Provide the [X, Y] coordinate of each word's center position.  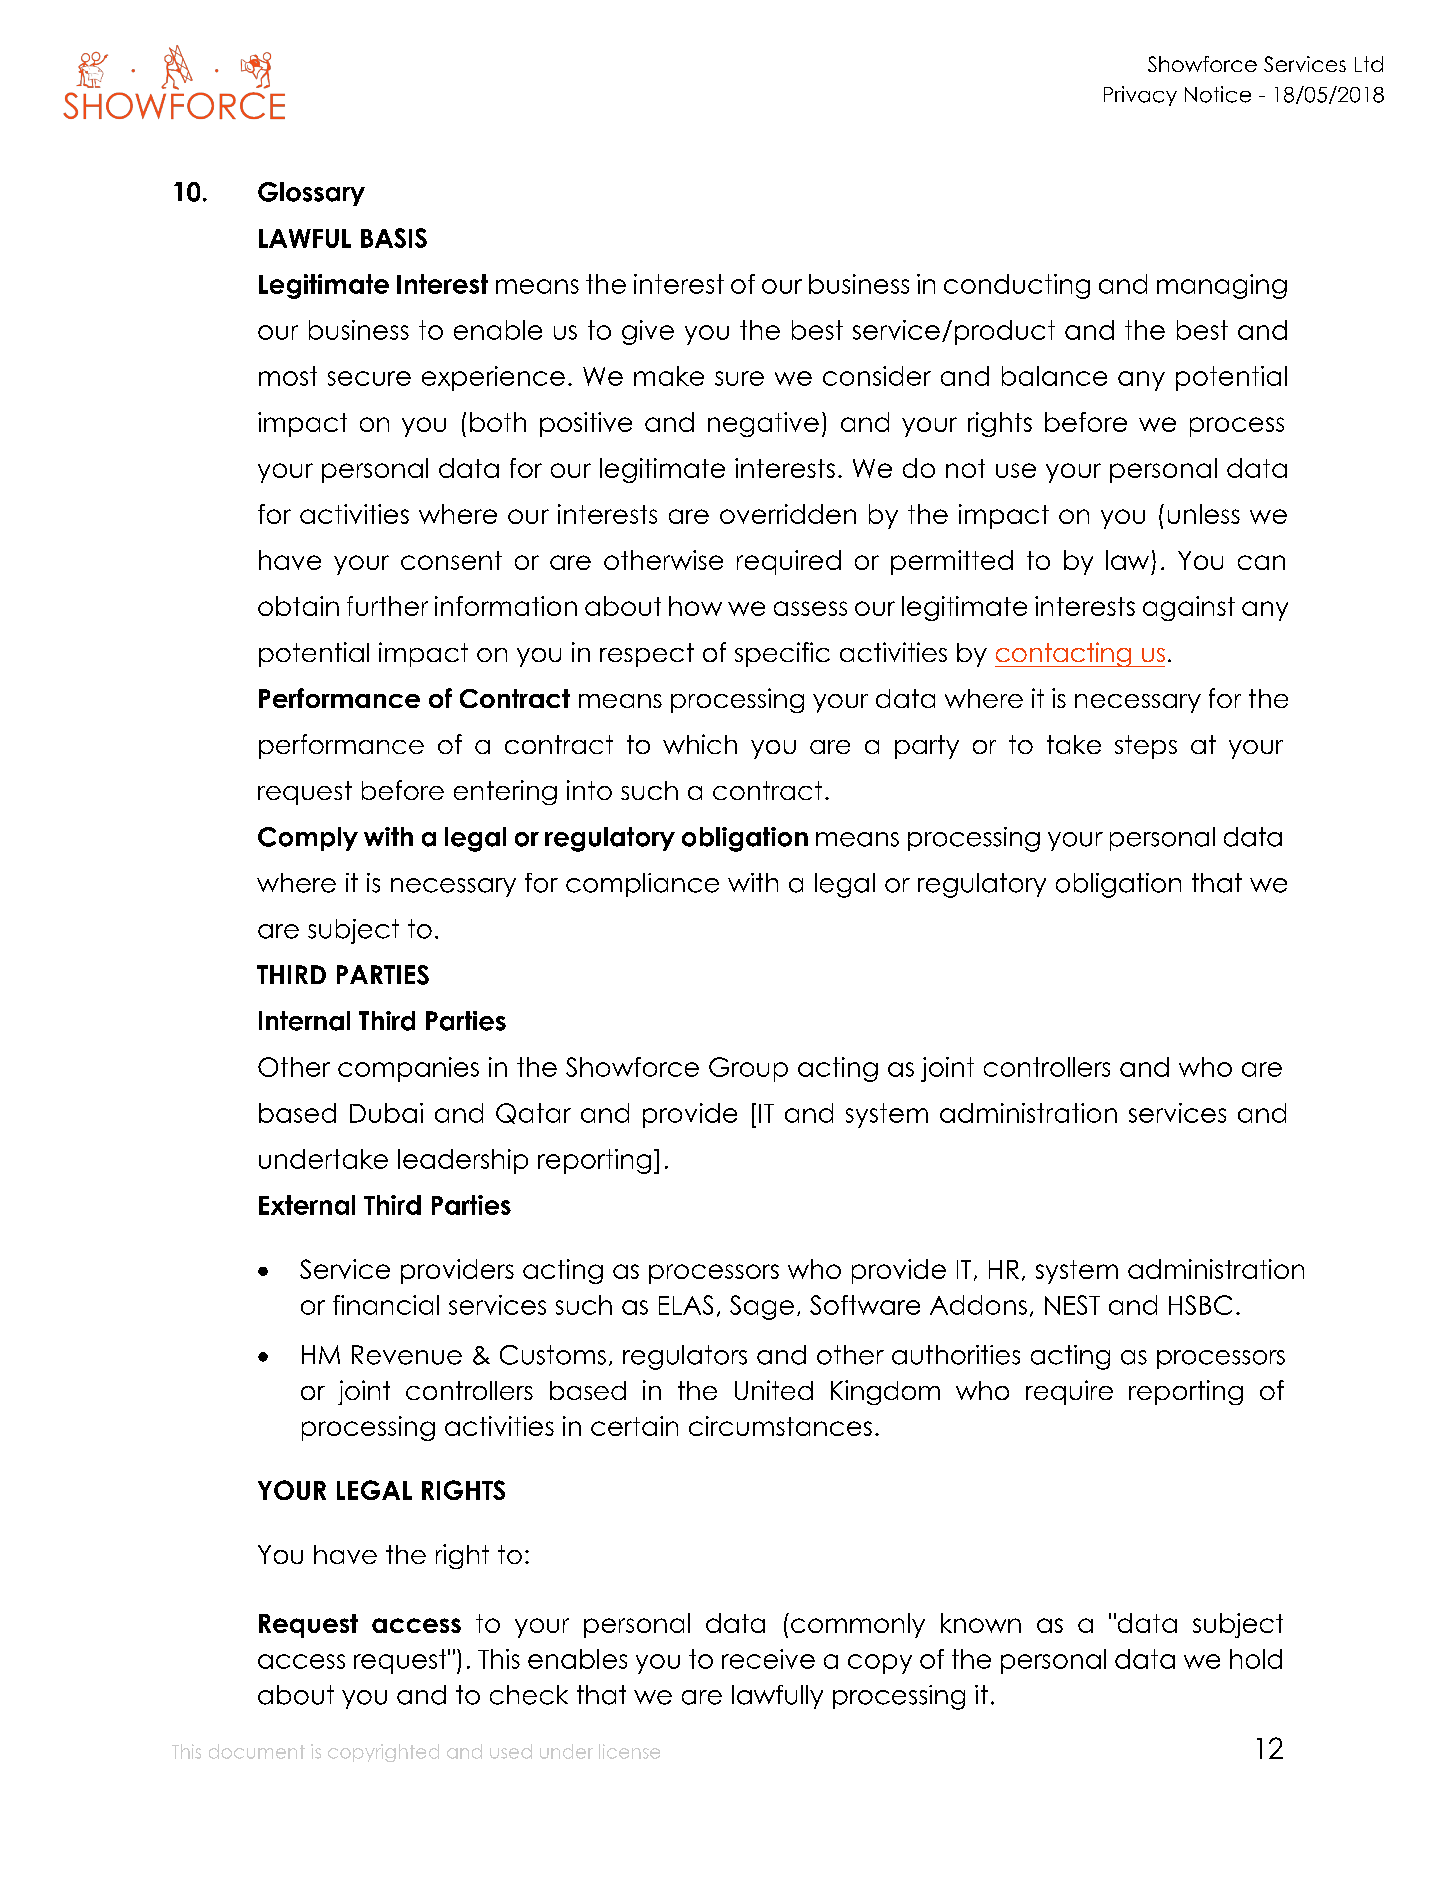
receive [768, 1659]
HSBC [1200, 1305]
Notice [1218, 94]
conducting [1017, 286]
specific [782, 654]
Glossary [311, 194]
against [1189, 608]
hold [1256, 1659]
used [511, 1751]
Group [748, 1069]
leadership [463, 1161]
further [387, 606]
